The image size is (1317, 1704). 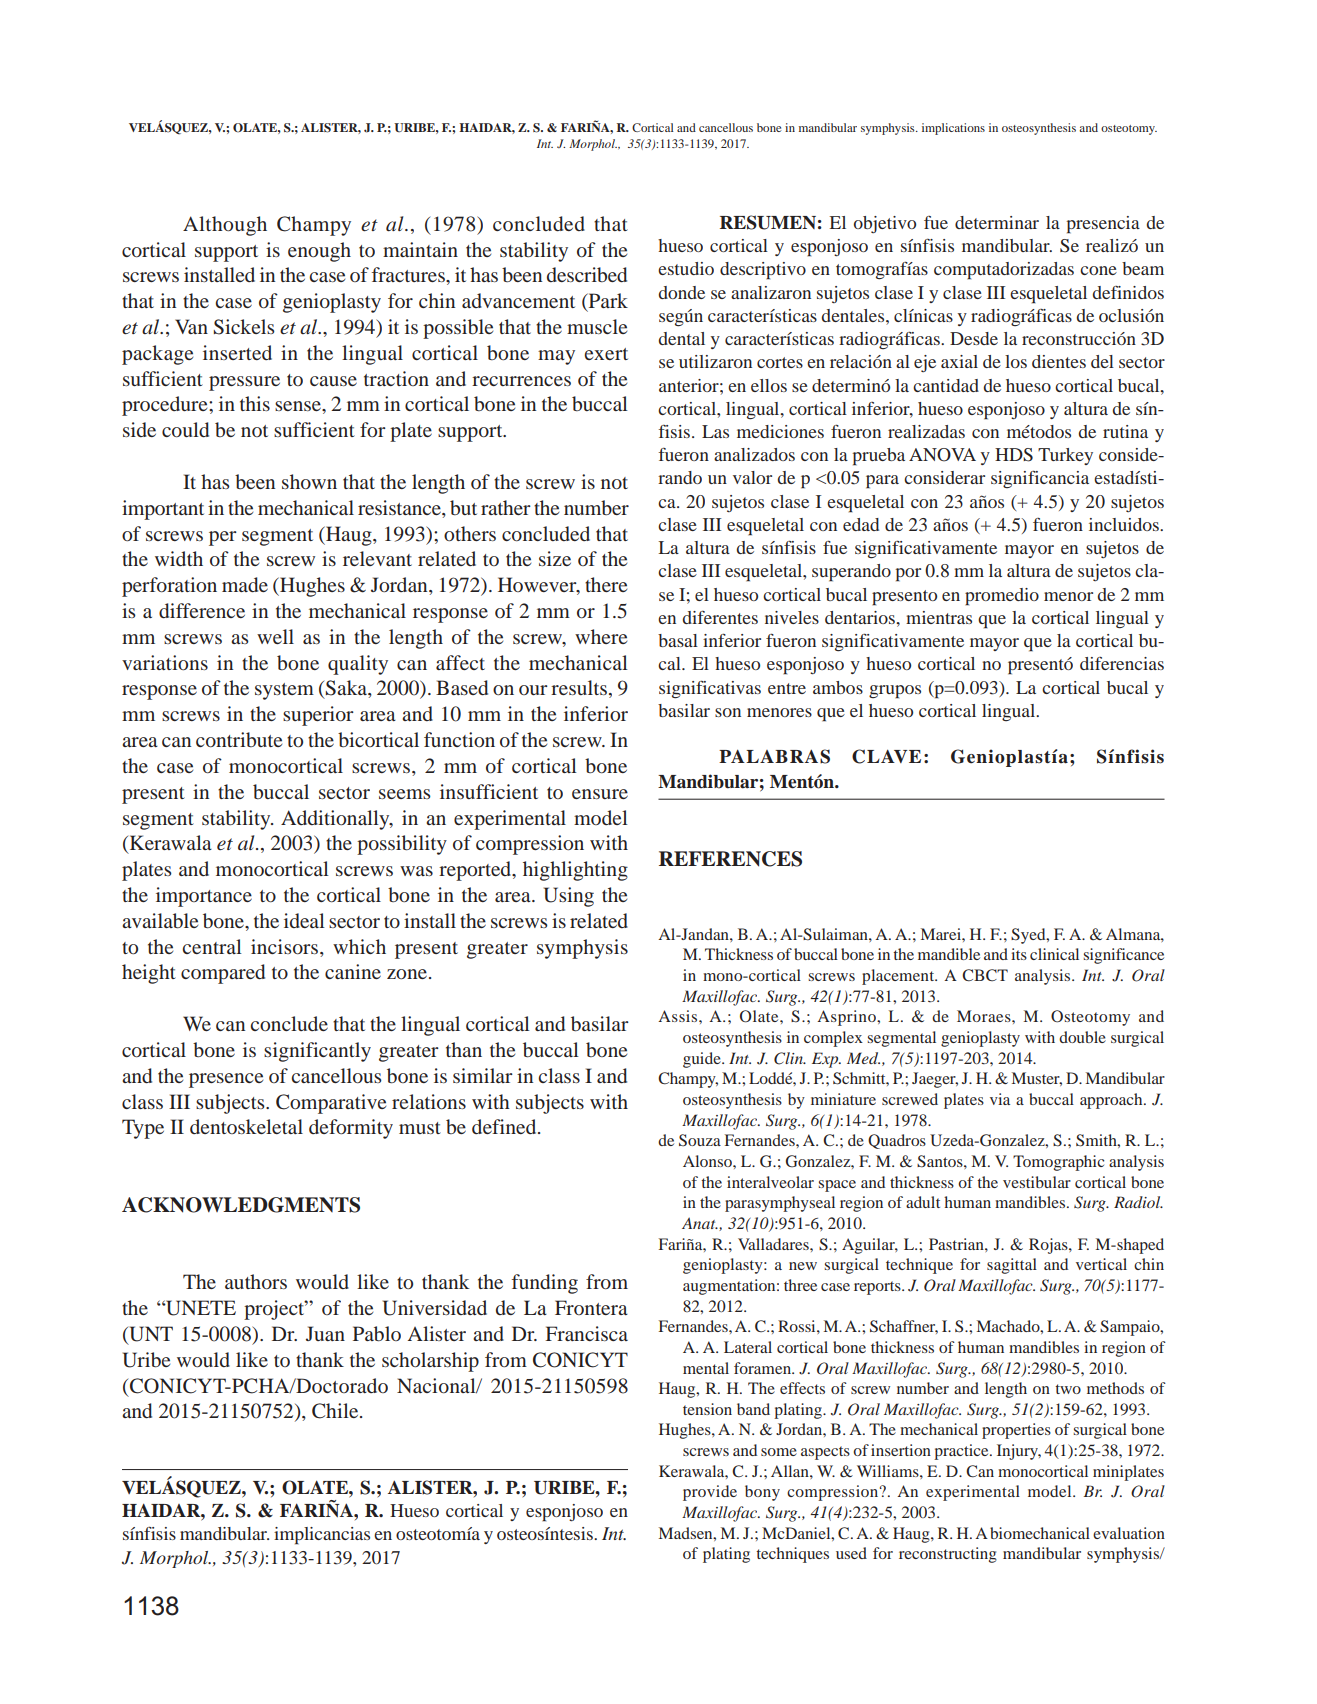 What do you see at coordinates (953, 129) in the image?
I see `implications` at bounding box center [953, 129].
